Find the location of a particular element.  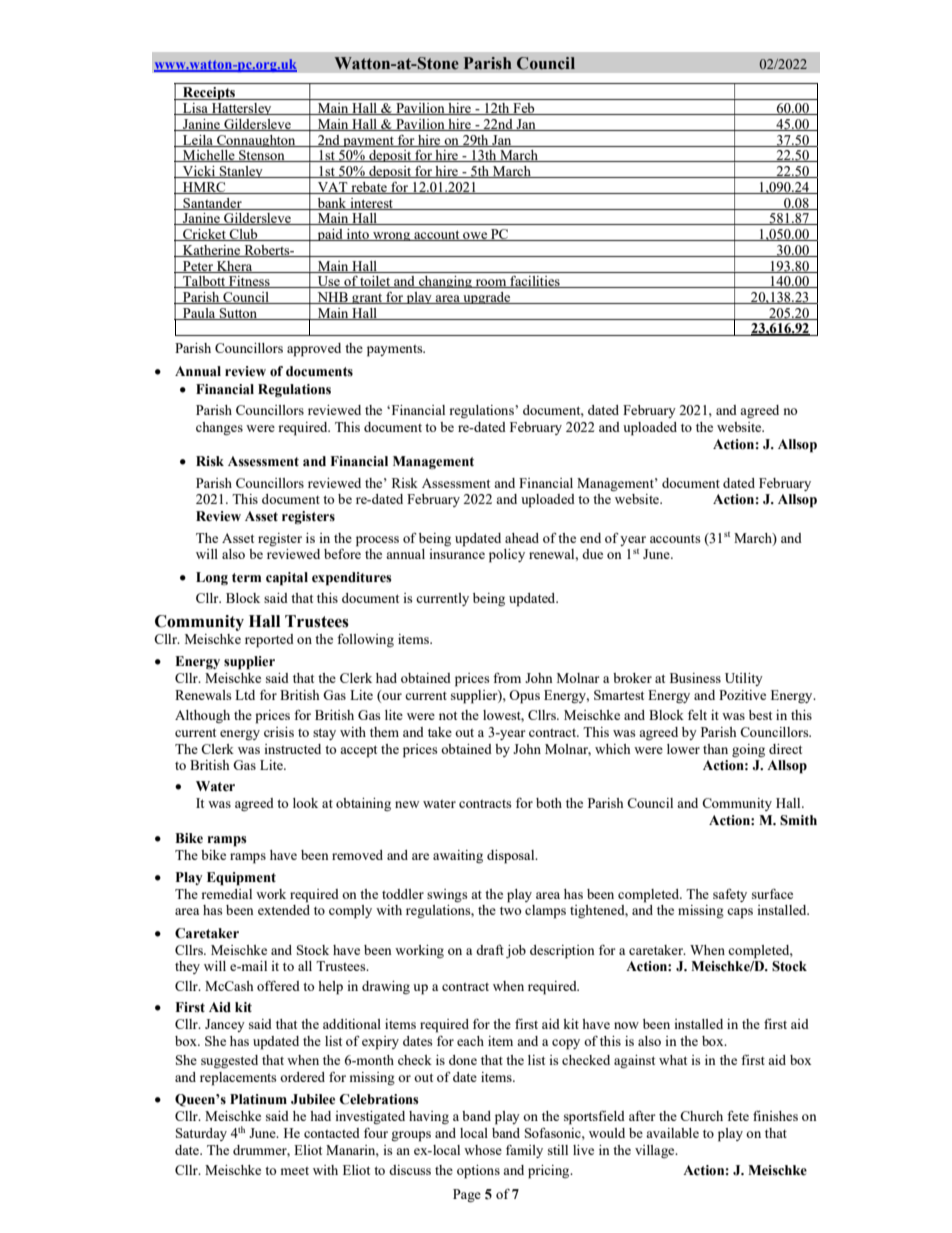

whose is located at coordinates (483, 1150).
